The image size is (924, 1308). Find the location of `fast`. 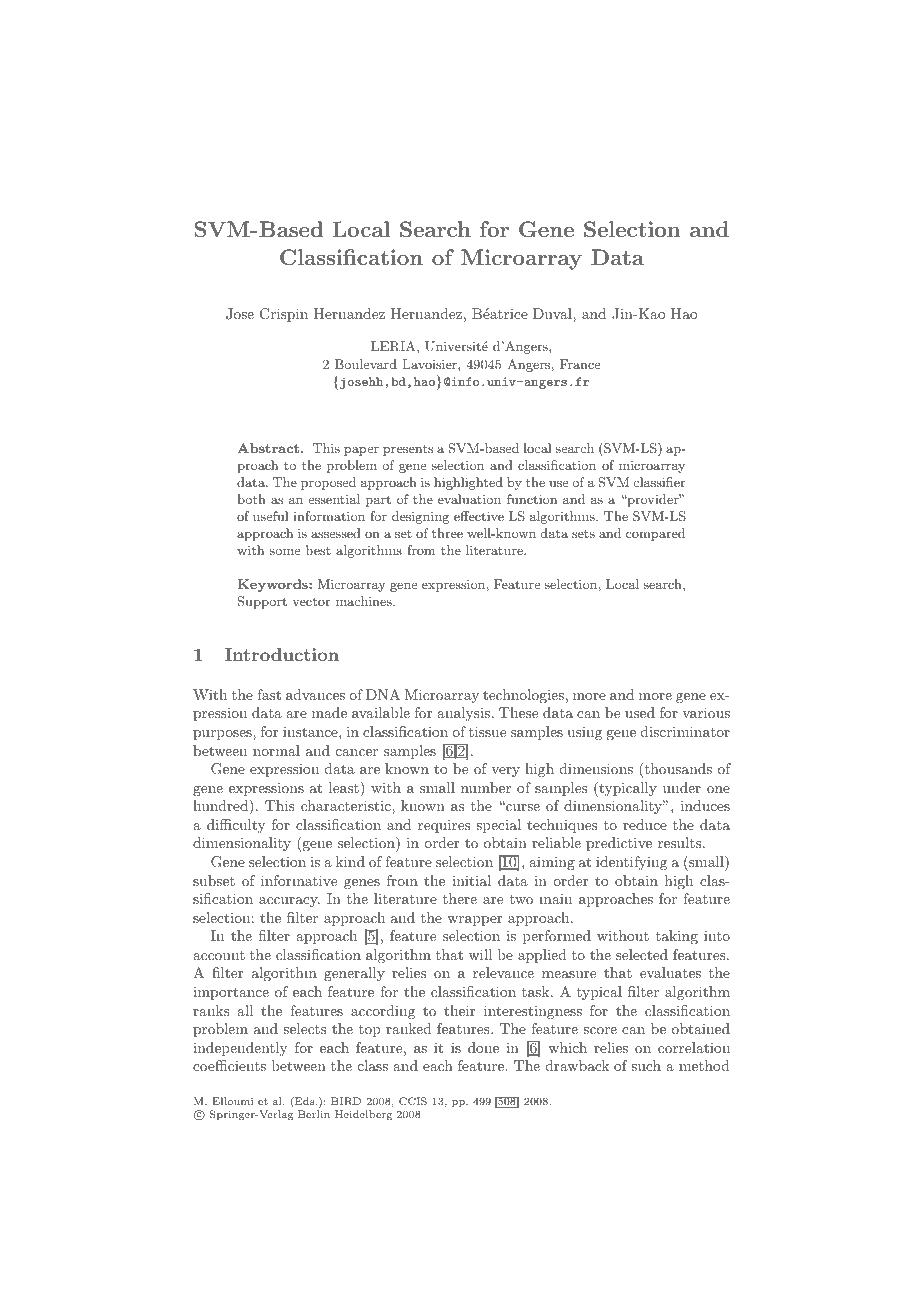

fast is located at coordinates (269, 694).
